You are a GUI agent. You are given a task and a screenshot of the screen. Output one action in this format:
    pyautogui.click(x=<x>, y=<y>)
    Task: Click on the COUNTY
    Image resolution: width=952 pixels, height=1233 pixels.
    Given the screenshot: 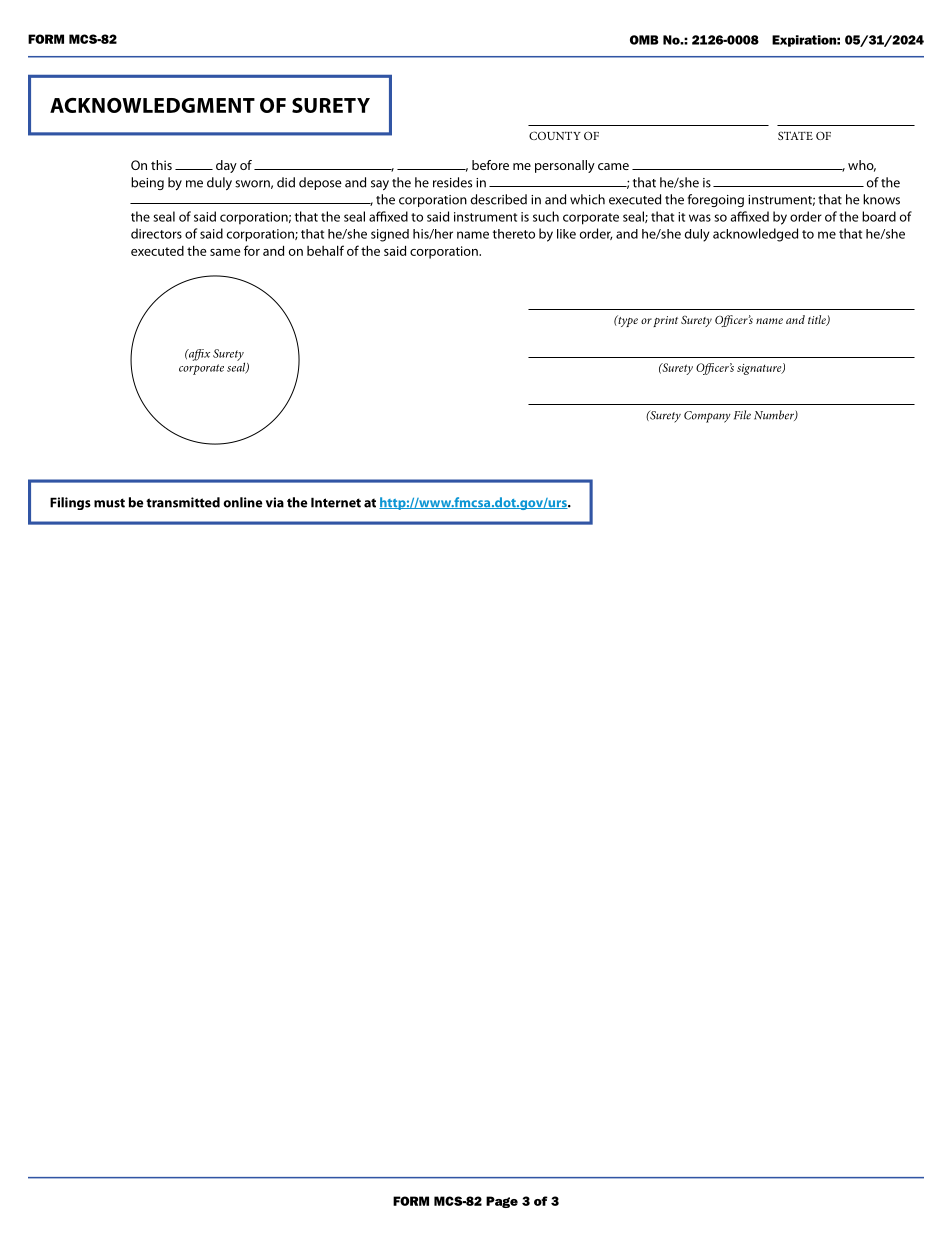 What is the action you would take?
    pyautogui.click(x=555, y=135)
